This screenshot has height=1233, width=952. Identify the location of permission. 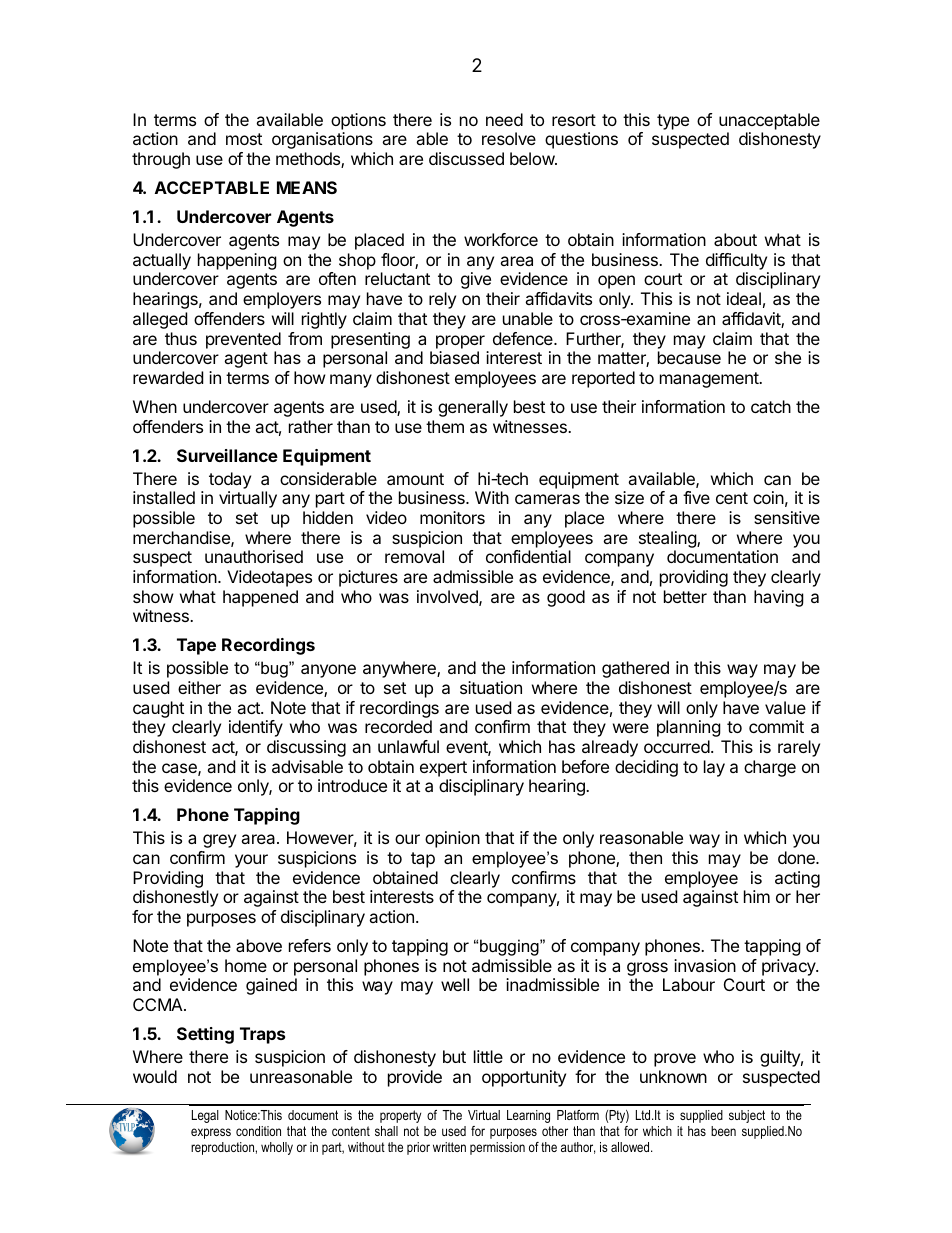
(497, 1148).
